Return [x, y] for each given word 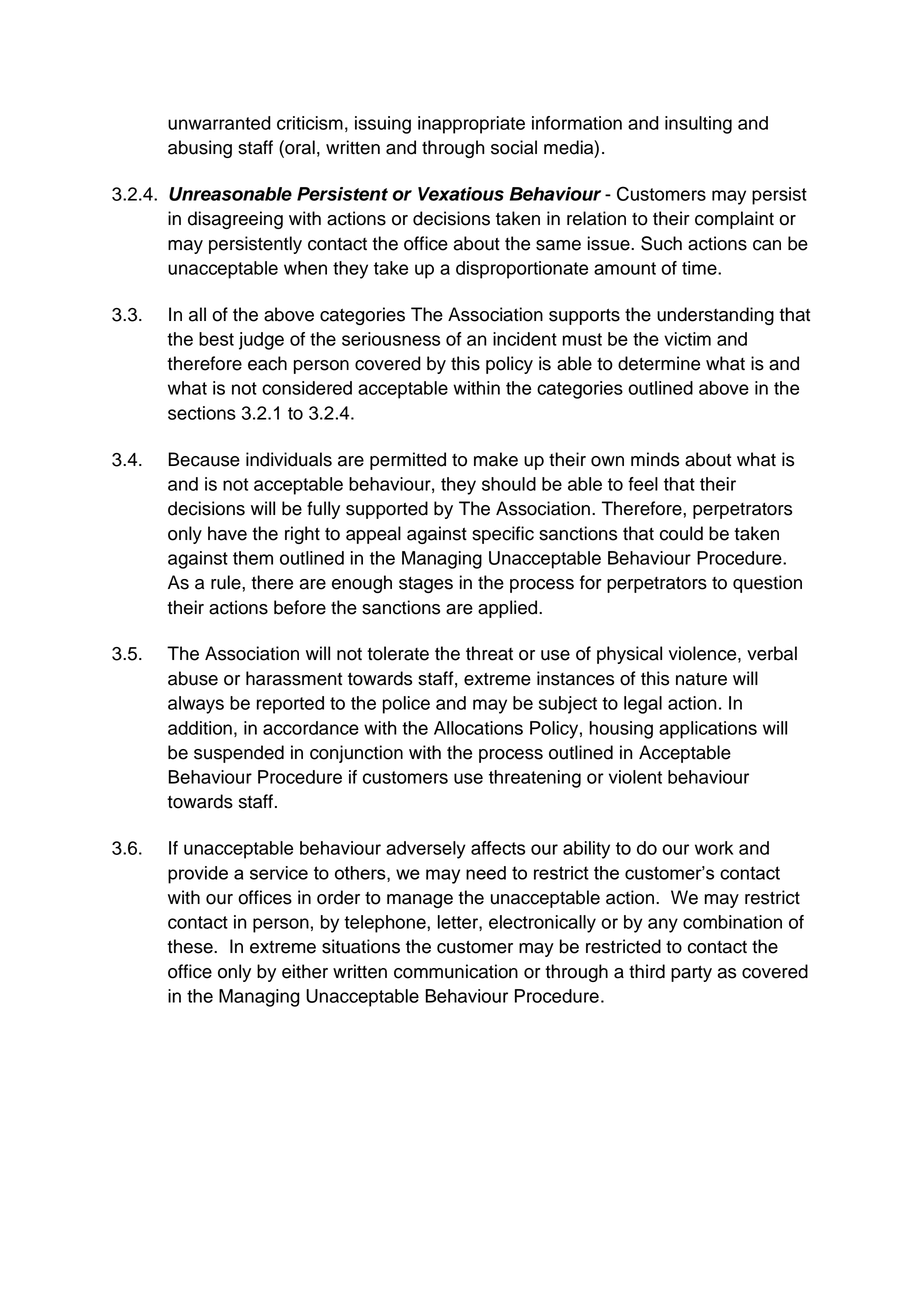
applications [708, 730]
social [514, 147]
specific [503, 535]
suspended [239, 754]
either [305, 971]
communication [456, 971]
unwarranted [219, 123]
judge [261, 341]
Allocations [478, 728]
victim [687, 339]
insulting [698, 125]
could [681, 533]
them [253, 558]
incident [525, 339]
